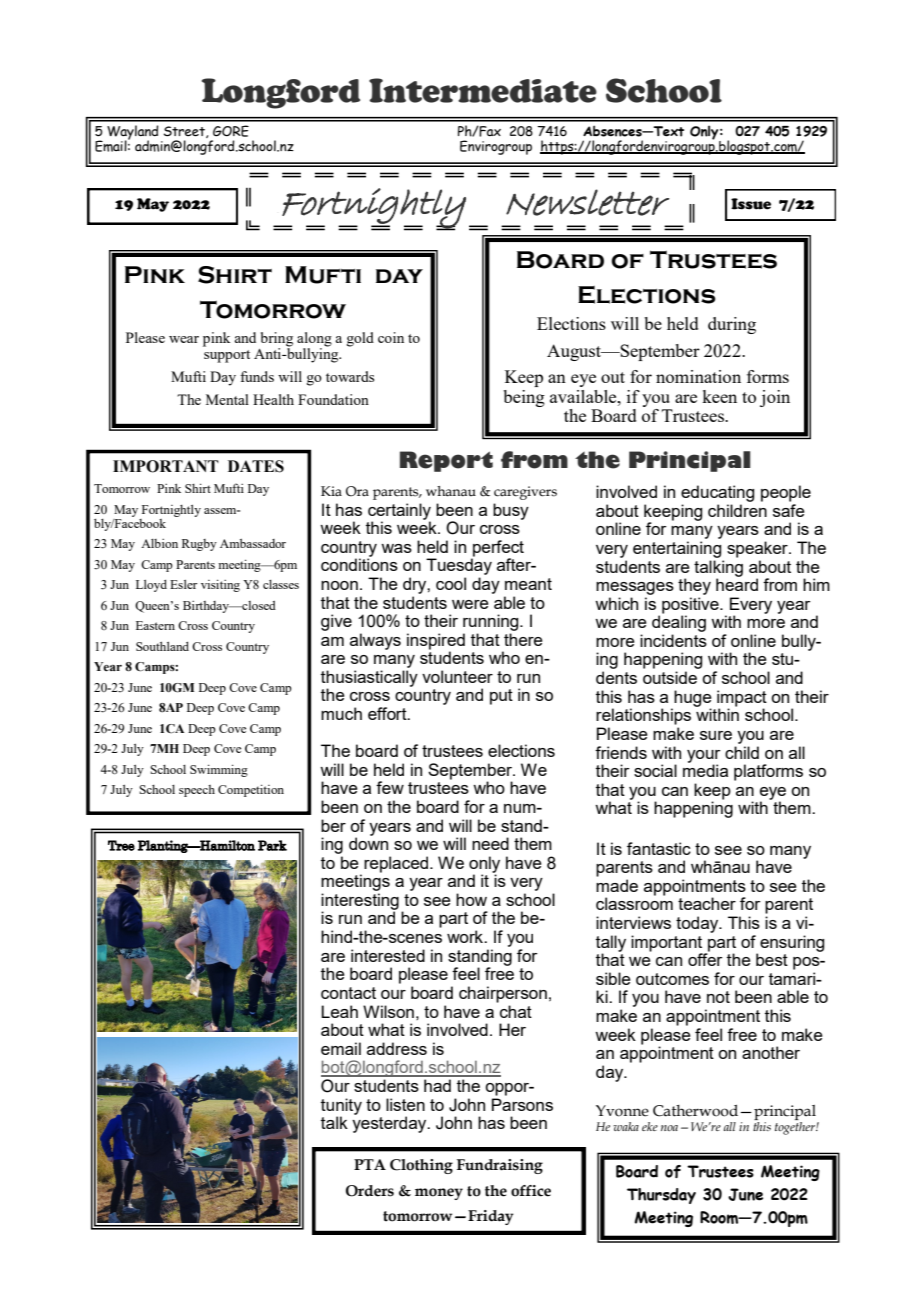 Image resolution: width=924 pixels, height=1308 pixels. What do you see at coordinates (272, 845) in the document?
I see `Park` at bounding box center [272, 845].
